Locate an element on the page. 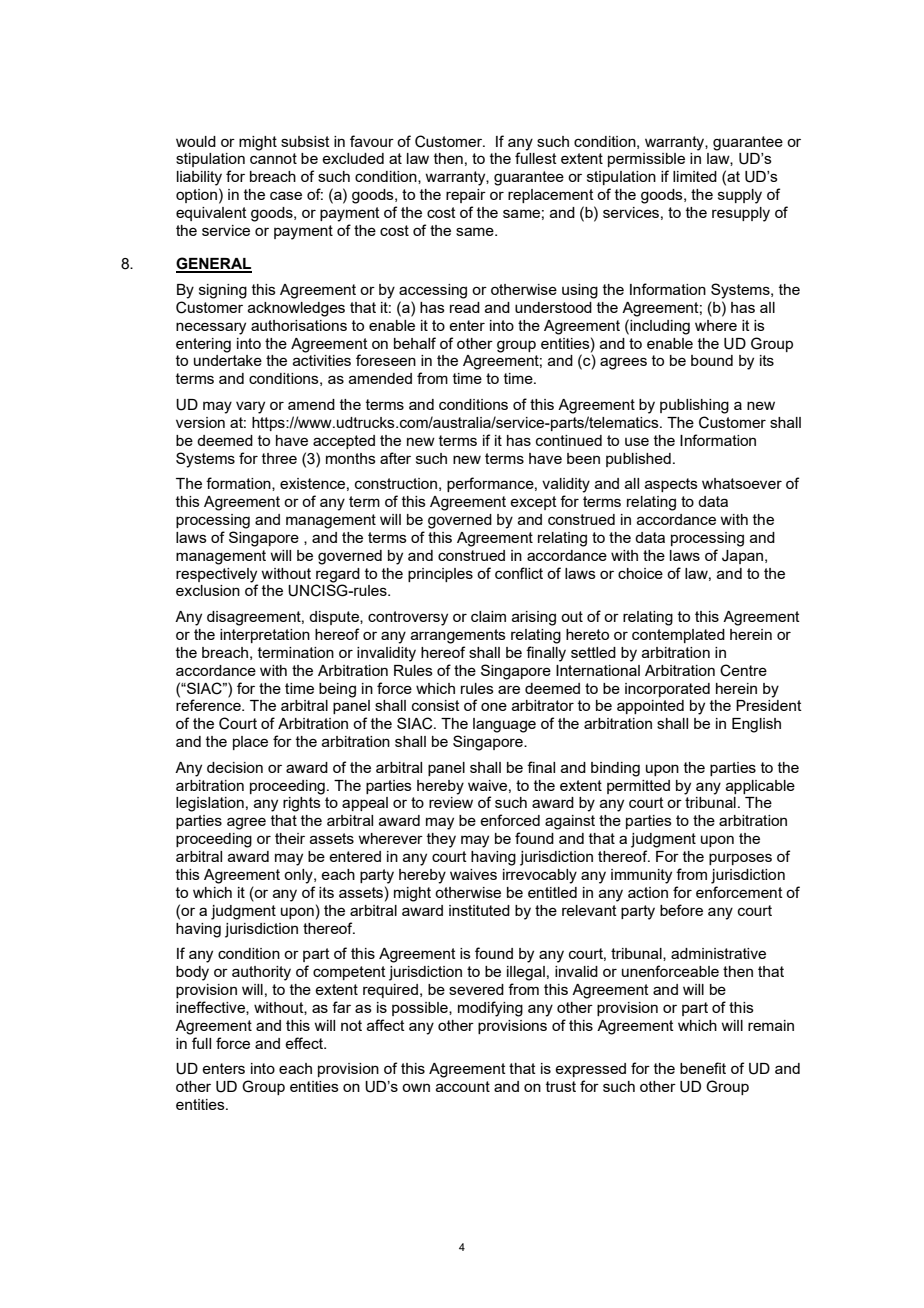  applicable is located at coordinates (760, 787).
